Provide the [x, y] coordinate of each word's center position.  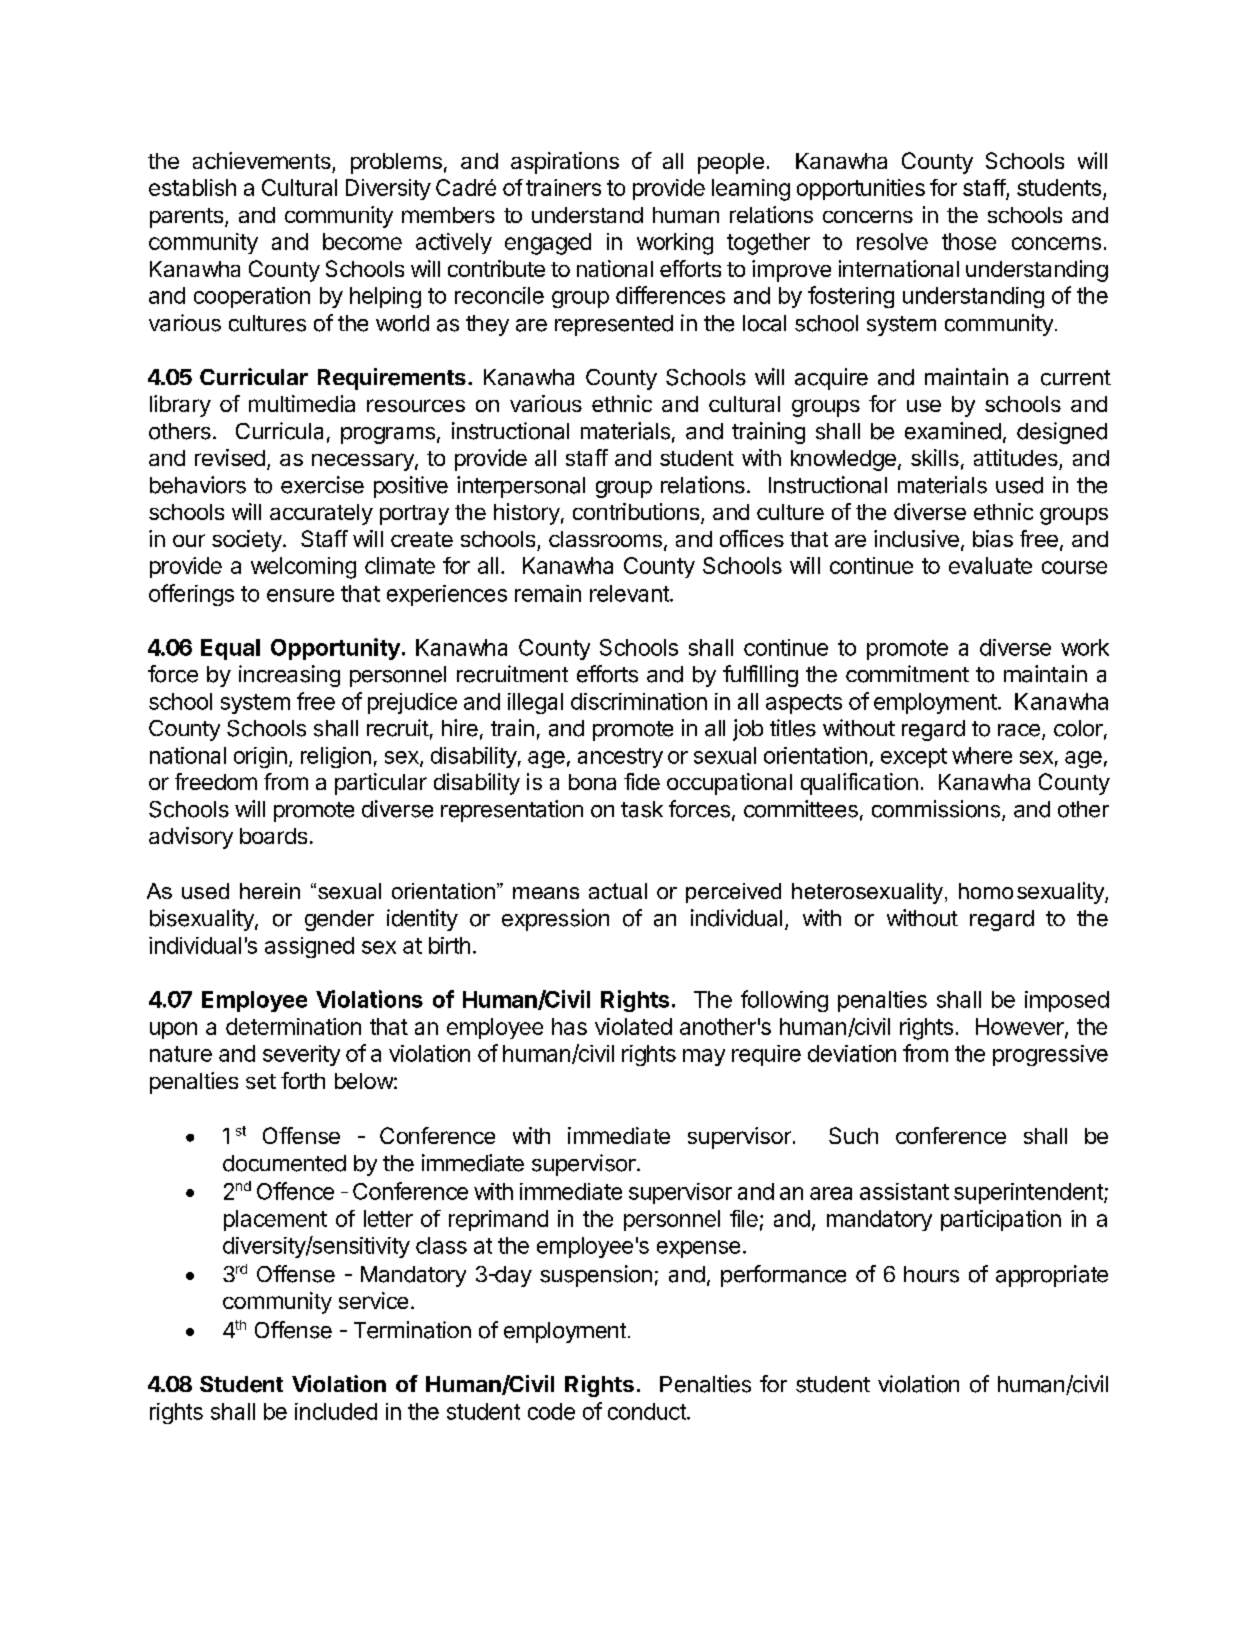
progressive [1050, 1055]
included [336, 1411]
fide [642, 781]
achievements [262, 160]
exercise [322, 485]
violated [633, 1026]
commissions [937, 810]
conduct [648, 1411]
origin [260, 757]
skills [935, 457]
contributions [636, 511]
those [969, 241]
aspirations [565, 163]
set [261, 1081]
